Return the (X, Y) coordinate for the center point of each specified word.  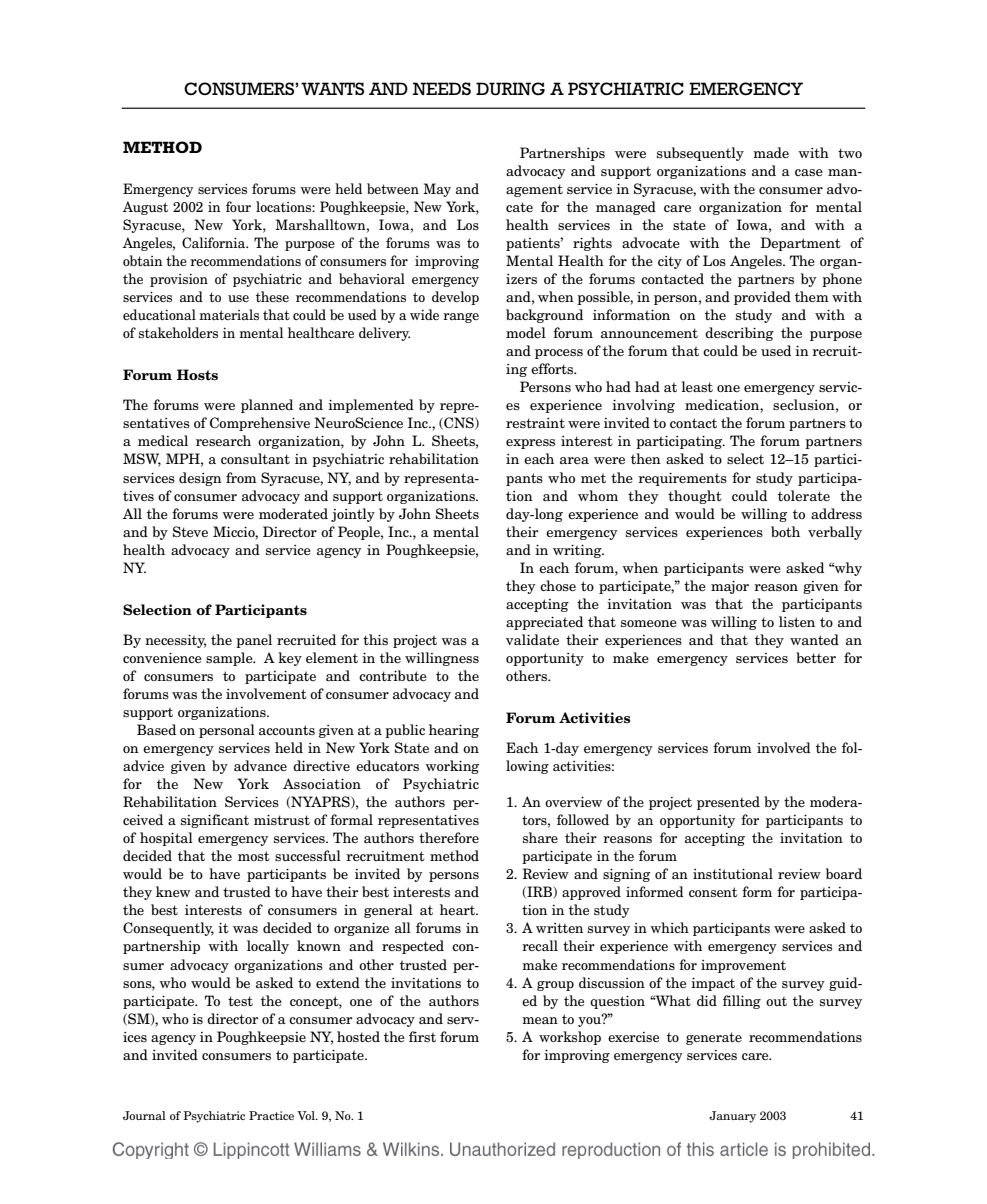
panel (254, 641)
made (771, 152)
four (238, 206)
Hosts (197, 375)
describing (739, 334)
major (730, 587)
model (526, 332)
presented (728, 803)
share (540, 837)
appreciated (544, 623)
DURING (510, 89)
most (254, 856)
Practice (271, 1115)
